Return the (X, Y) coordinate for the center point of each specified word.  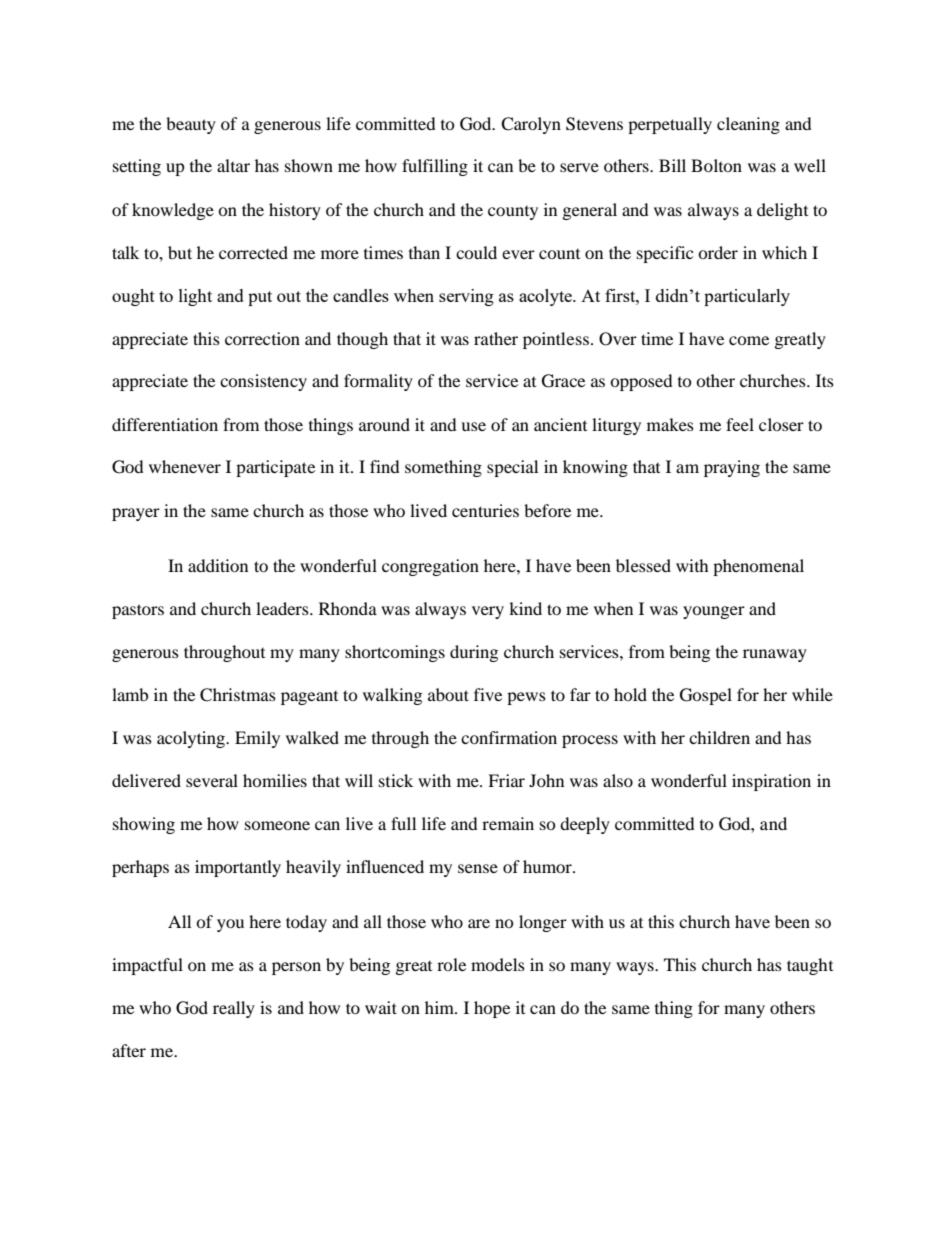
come (749, 340)
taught (810, 966)
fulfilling (435, 167)
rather (496, 338)
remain (508, 823)
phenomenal (758, 567)
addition (218, 565)
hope (492, 1009)
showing (144, 825)
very (488, 612)
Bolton (716, 165)
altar (233, 165)
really (234, 1009)
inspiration (771, 782)
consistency (263, 382)
